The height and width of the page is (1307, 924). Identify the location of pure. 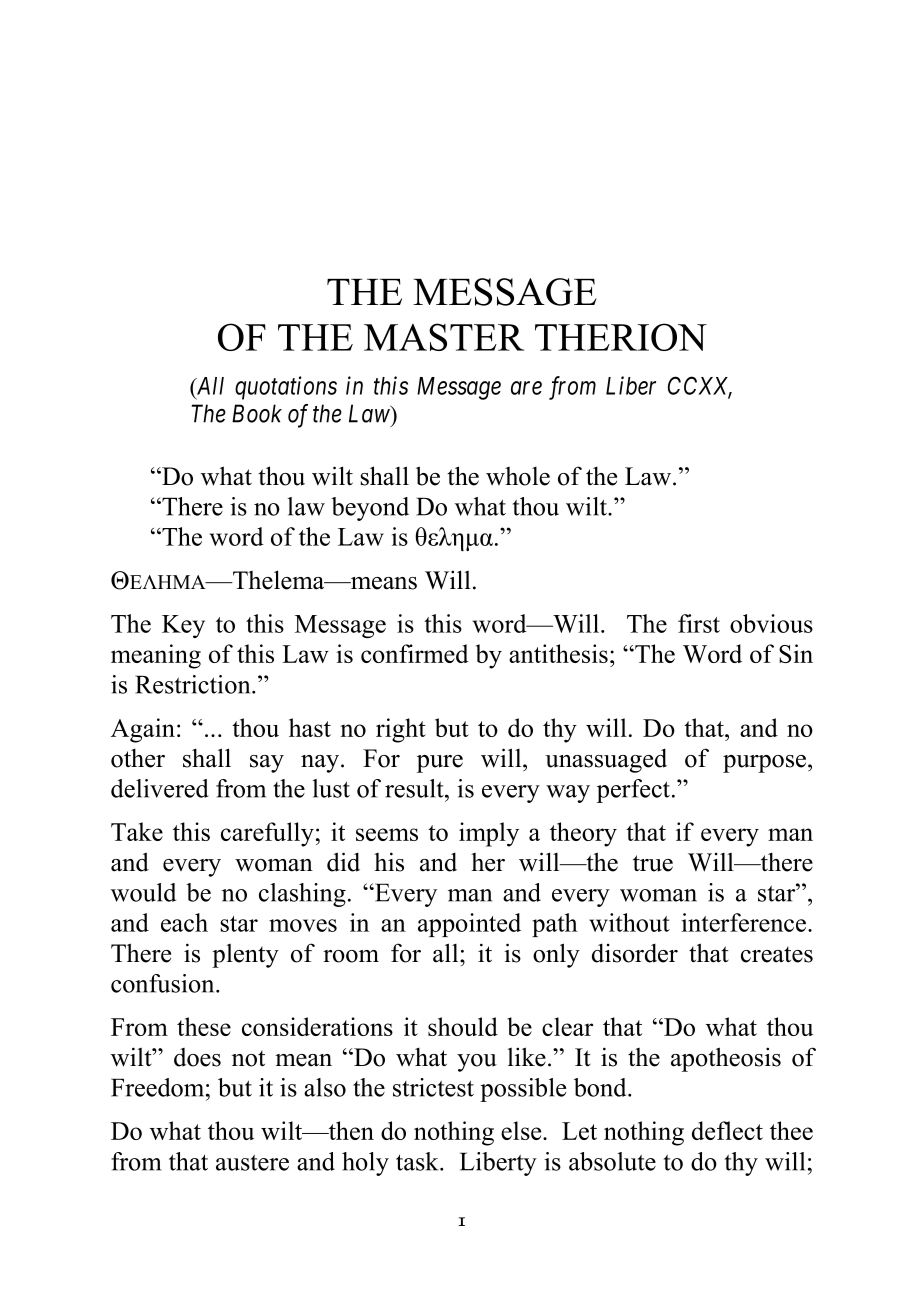
(440, 764).
